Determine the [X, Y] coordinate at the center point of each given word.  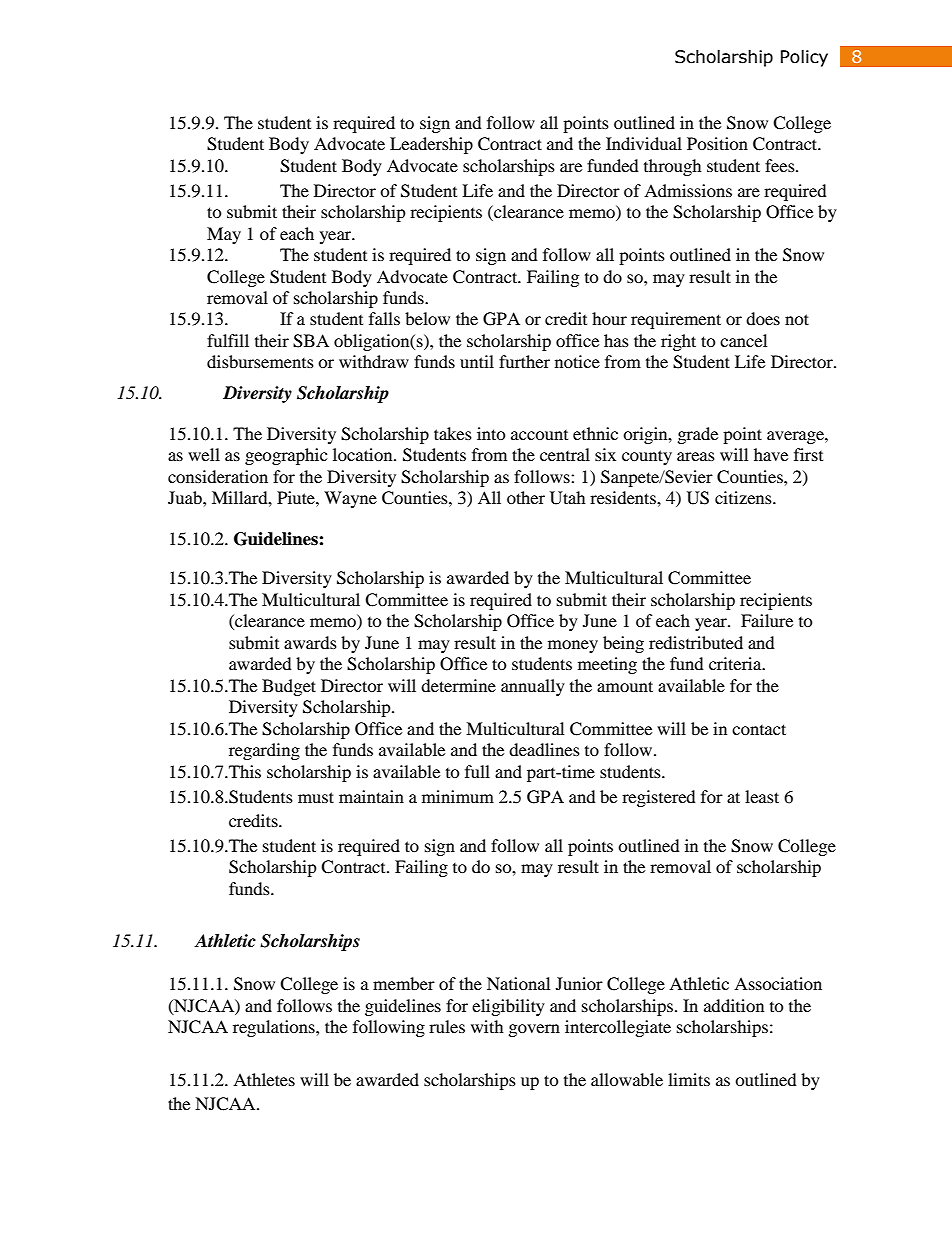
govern [534, 1030]
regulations [275, 1028]
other [526, 497]
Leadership [431, 145]
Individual [644, 143]
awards [310, 642]
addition [734, 1005]
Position [717, 143]
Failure [767, 620]
